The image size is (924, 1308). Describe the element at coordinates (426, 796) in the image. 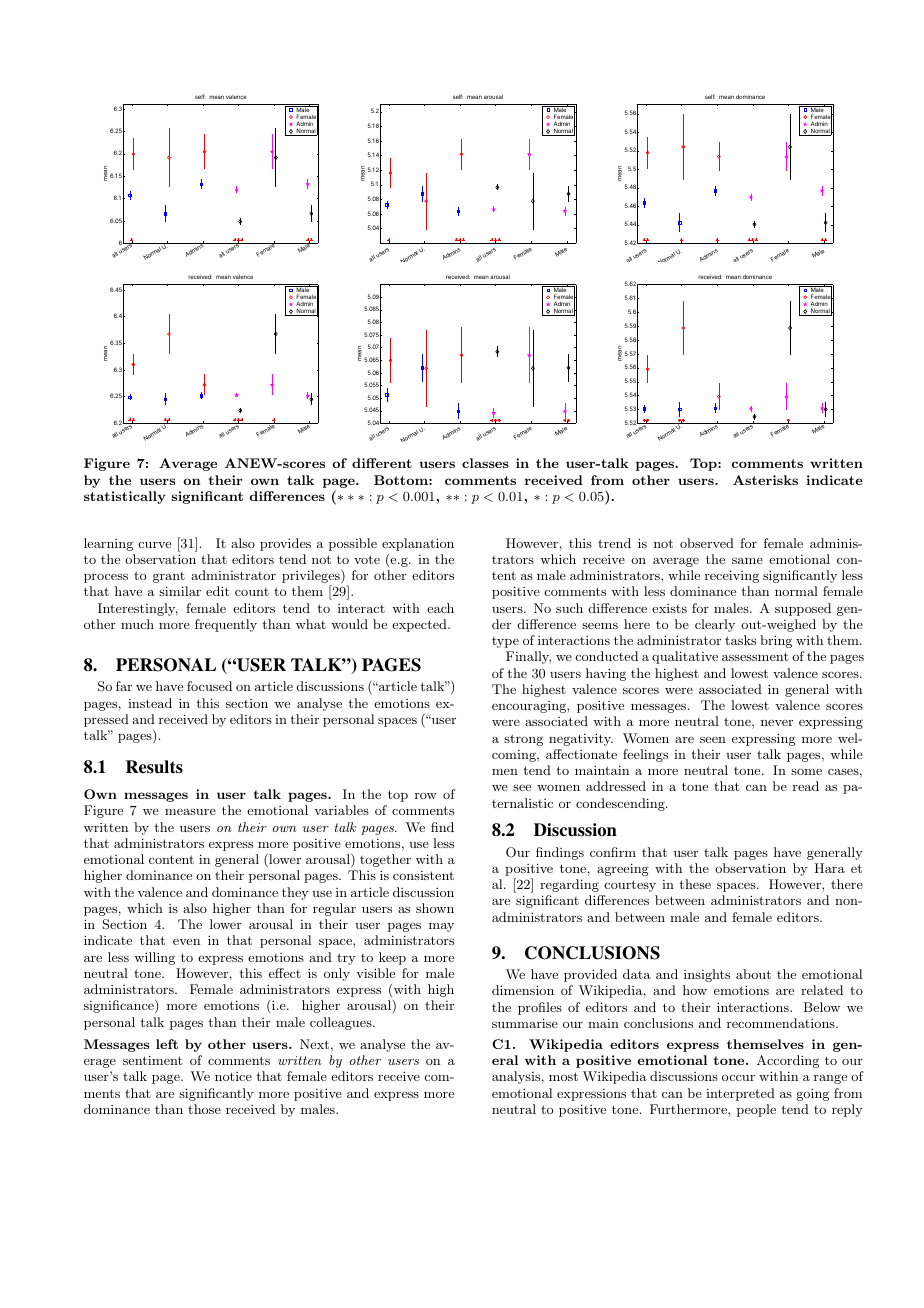

I see `row` at that location.
